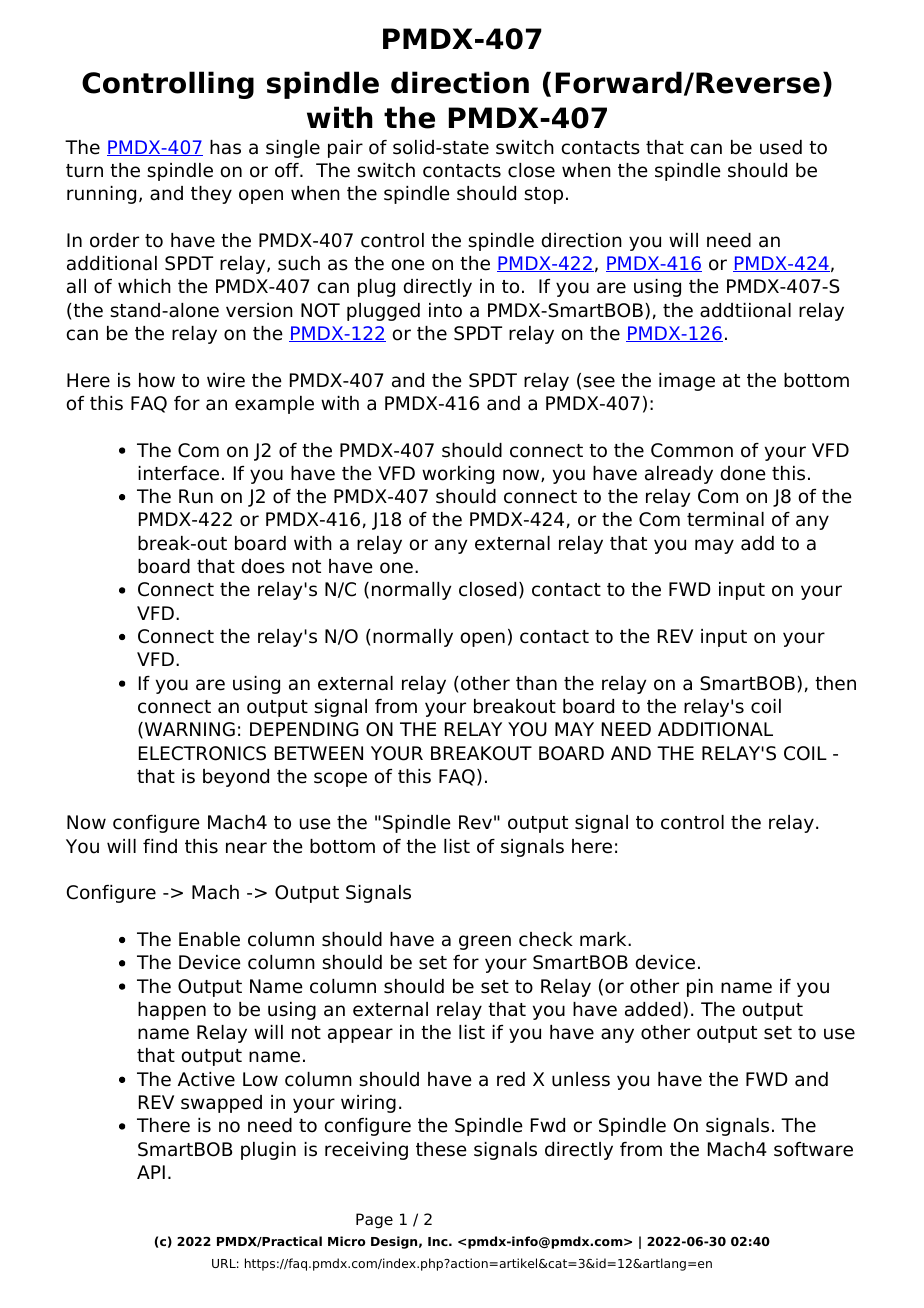  What do you see at coordinates (653, 1009) in the screenshot?
I see `added` at bounding box center [653, 1009].
